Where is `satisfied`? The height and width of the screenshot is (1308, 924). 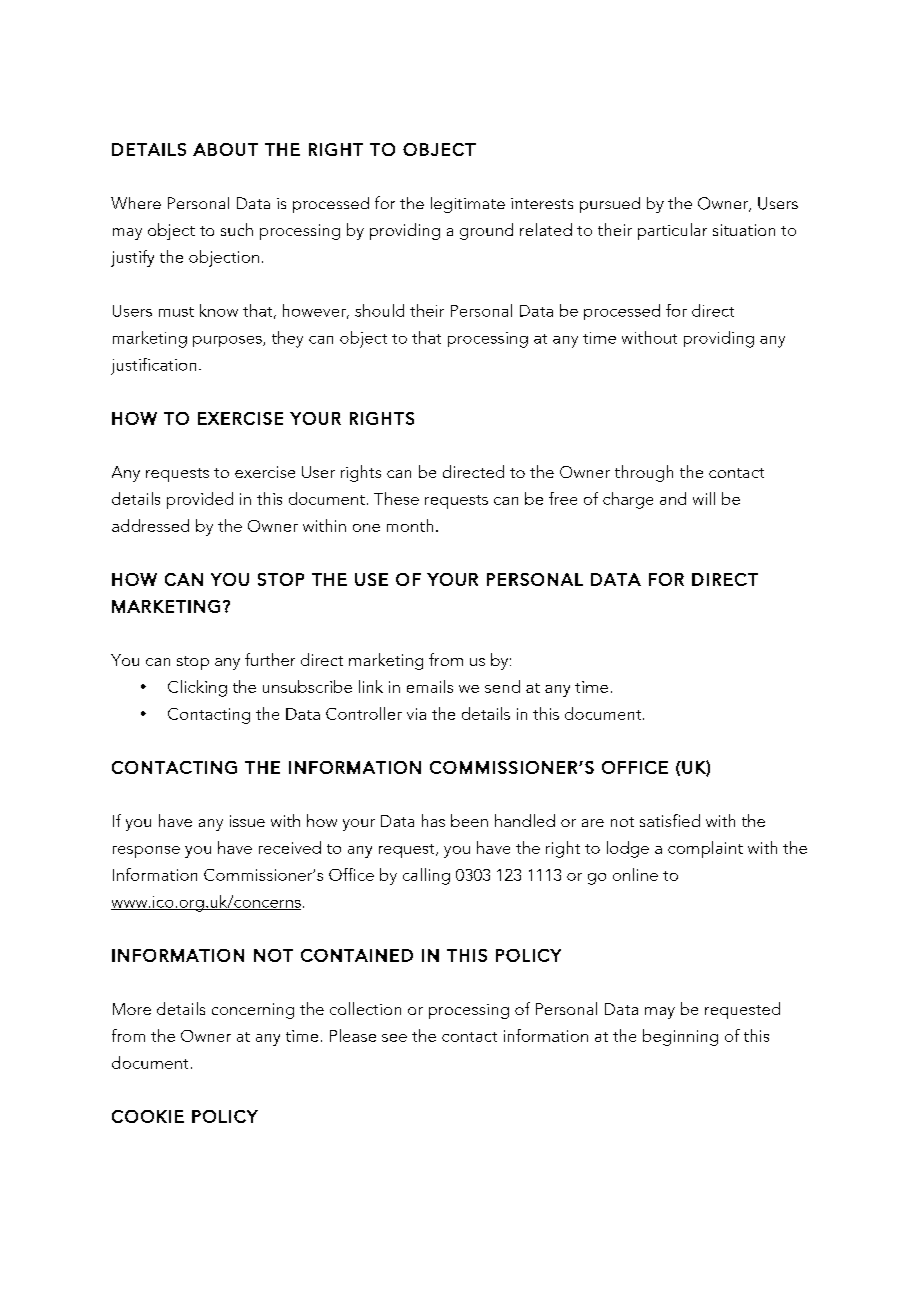
satisfied is located at coordinates (670, 820).
